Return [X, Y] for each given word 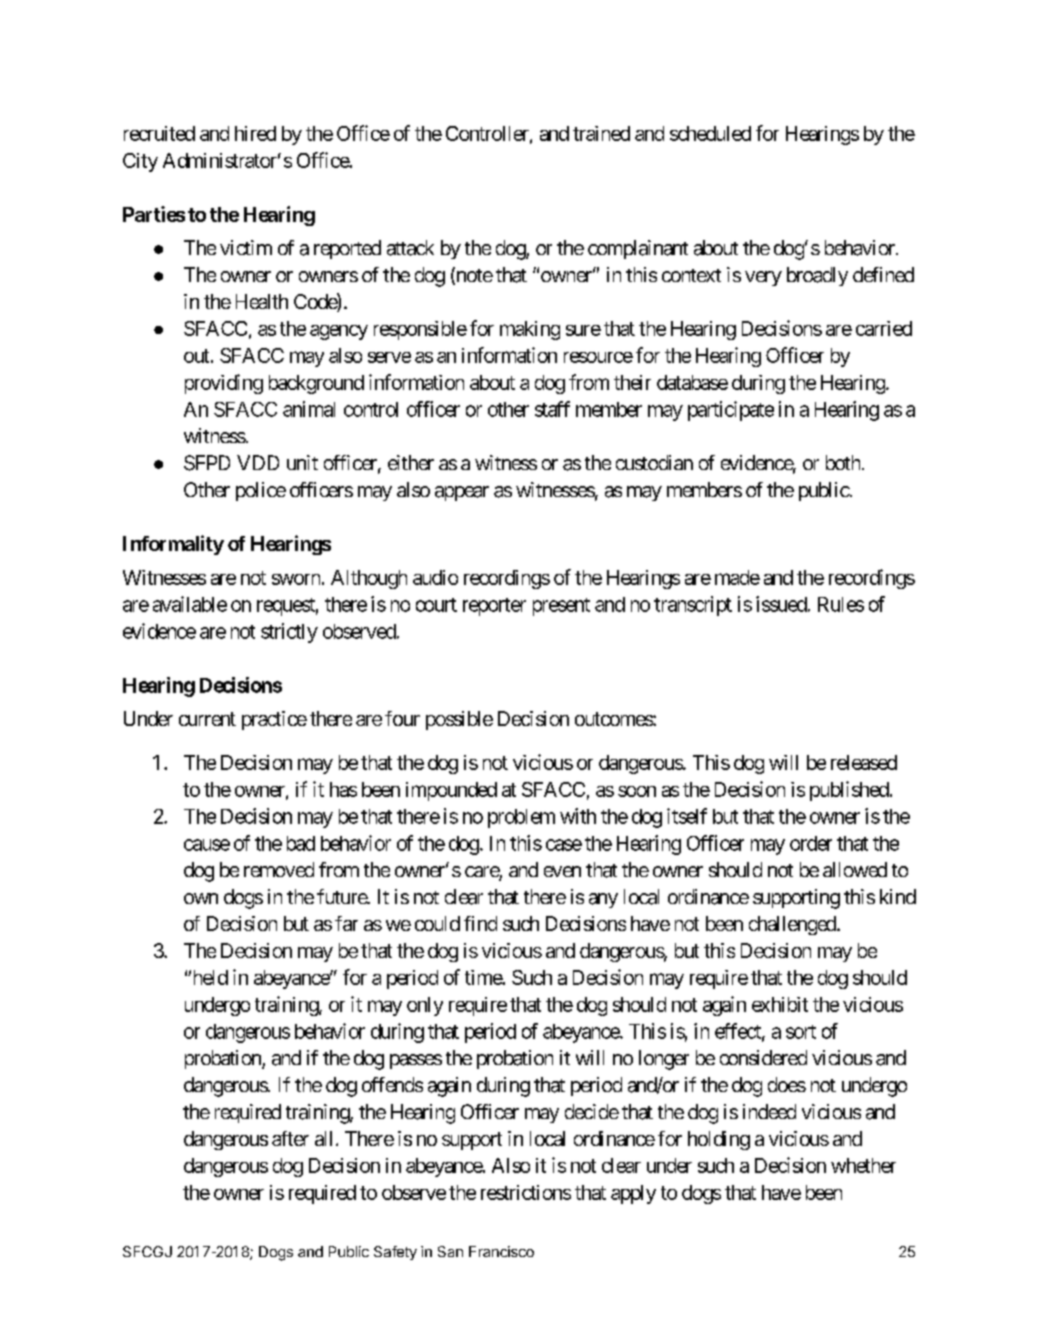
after [290, 1138]
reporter [494, 607]
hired [255, 133]
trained [601, 133]
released [864, 762]
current [207, 719]
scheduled [710, 133]
